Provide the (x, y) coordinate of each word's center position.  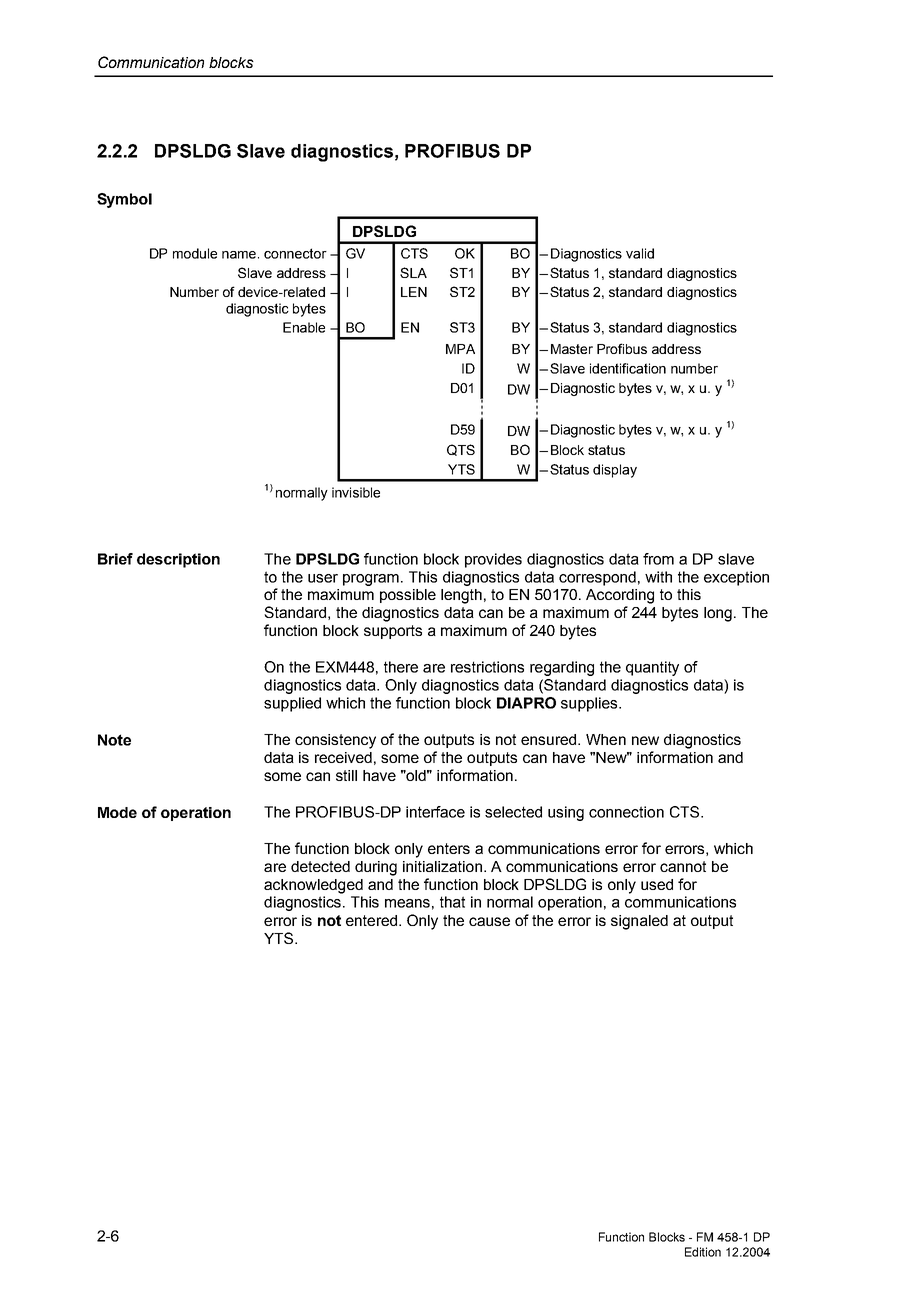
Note (114, 740)
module (195, 253)
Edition (703, 1252)
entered (373, 920)
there (401, 667)
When (606, 739)
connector (295, 253)
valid (640, 253)
